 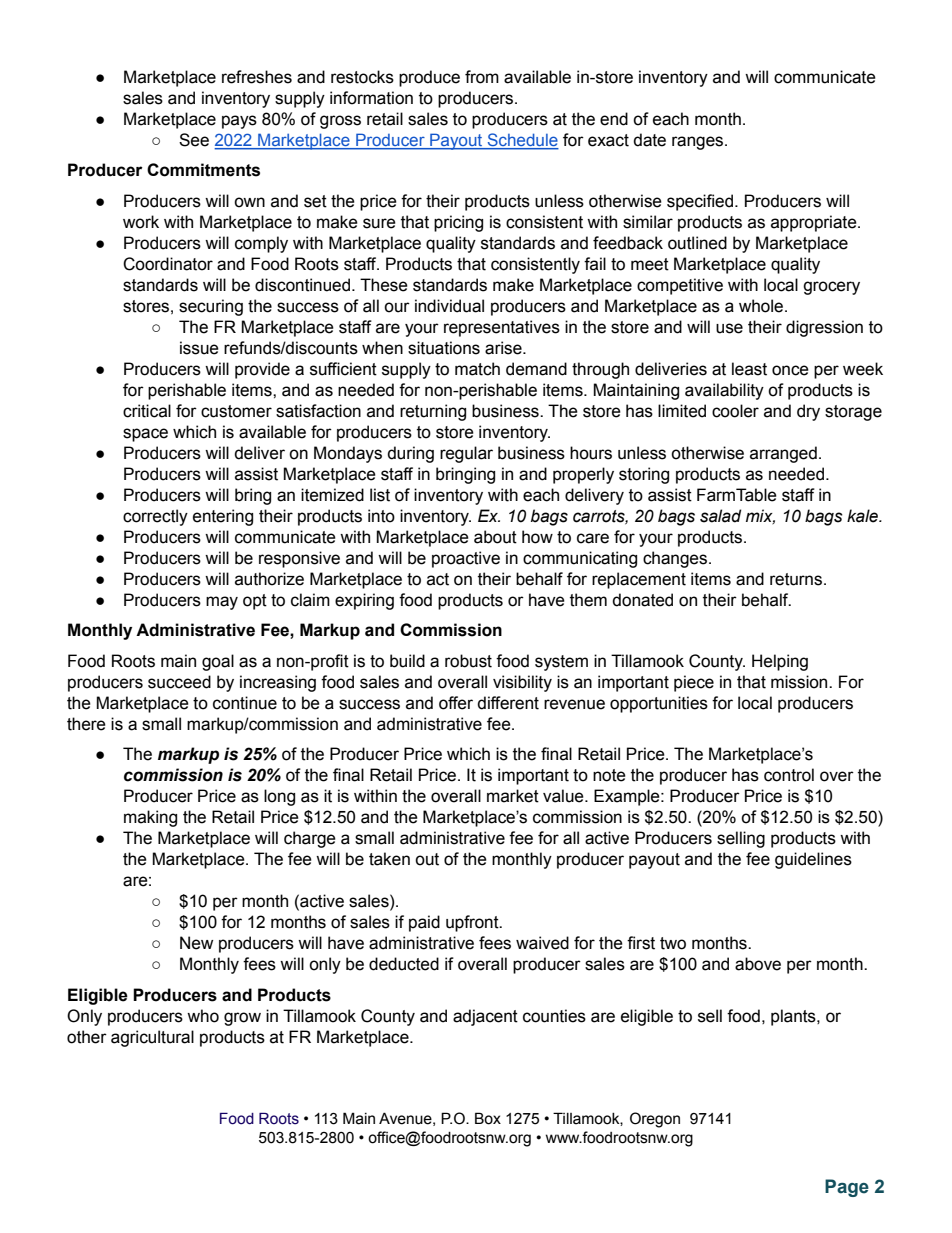 What do you see at coordinates (847, 1188) in the screenshot?
I see `Page` at bounding box center [847, 1188].
